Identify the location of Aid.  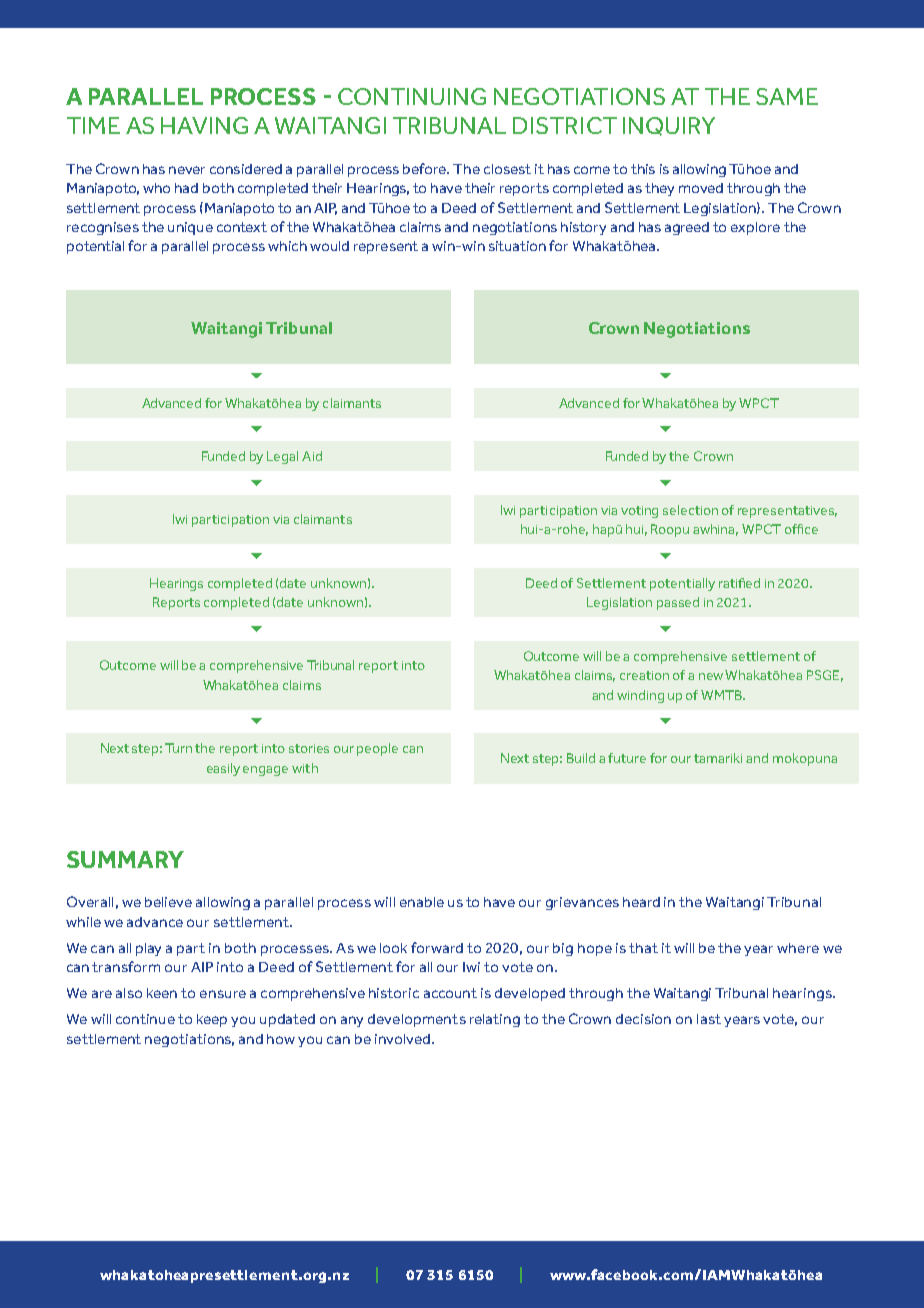
(312, 456).
